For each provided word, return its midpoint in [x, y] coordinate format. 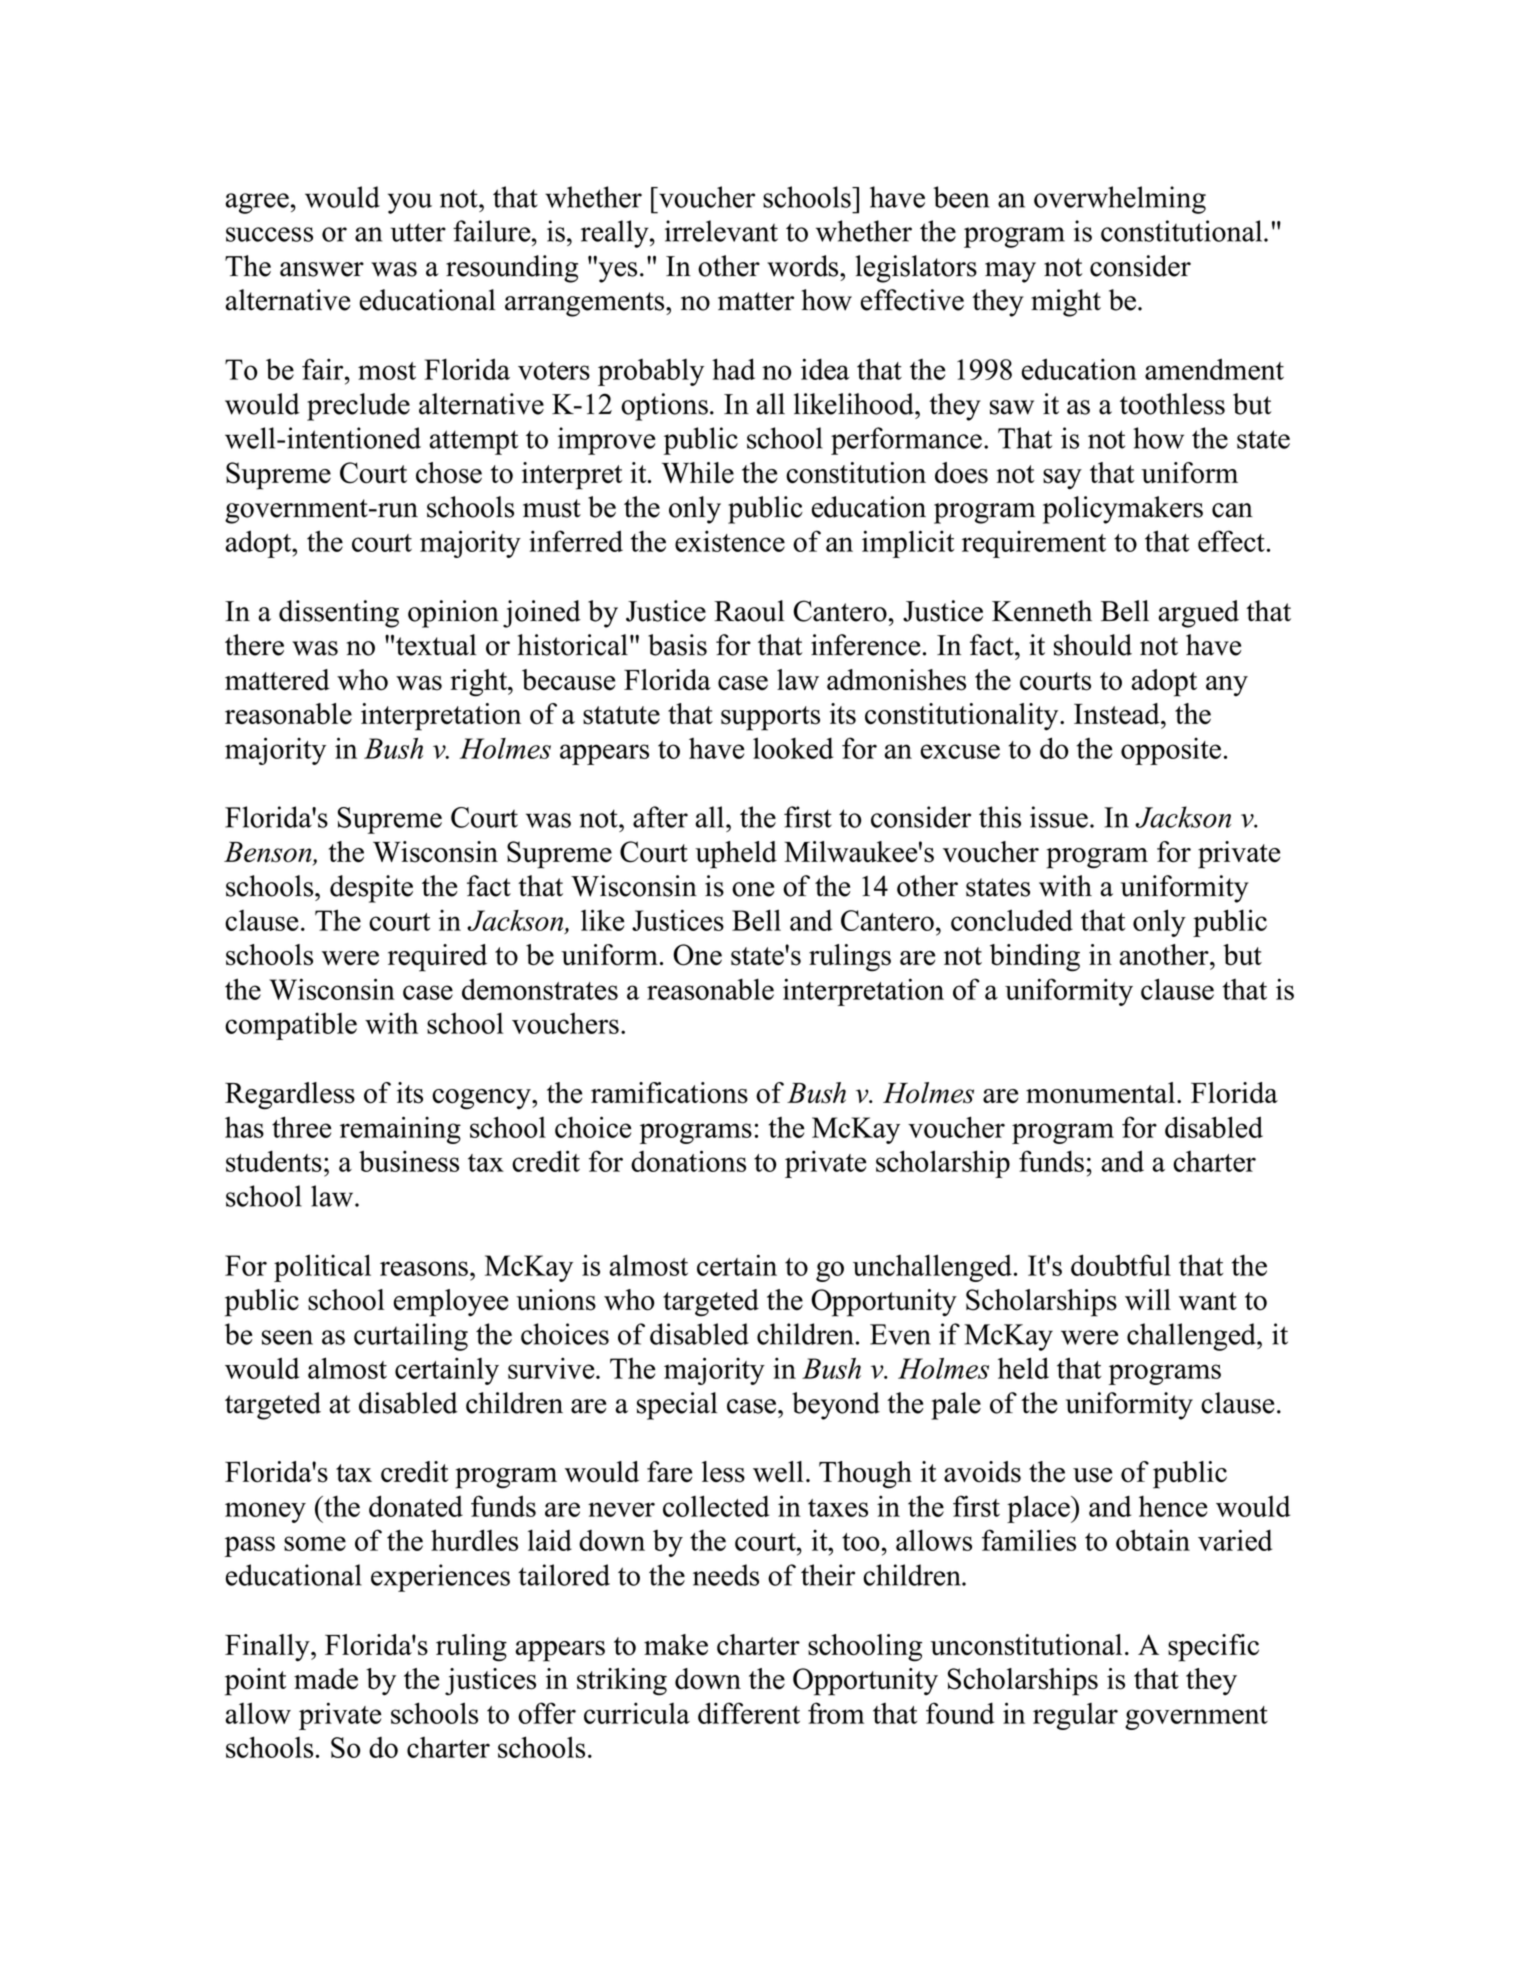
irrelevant [721, 231]
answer [322, 269]
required [437, 958]
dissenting [339, 614]
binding [1035, 958]
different [749, 1713]
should [1093, 645]
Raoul [749, 611]
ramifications [669, 1093]
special [677, 1406]
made [326, 1678]
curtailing [411, 1337]
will [1148, 1299]
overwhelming [1120, 200]
